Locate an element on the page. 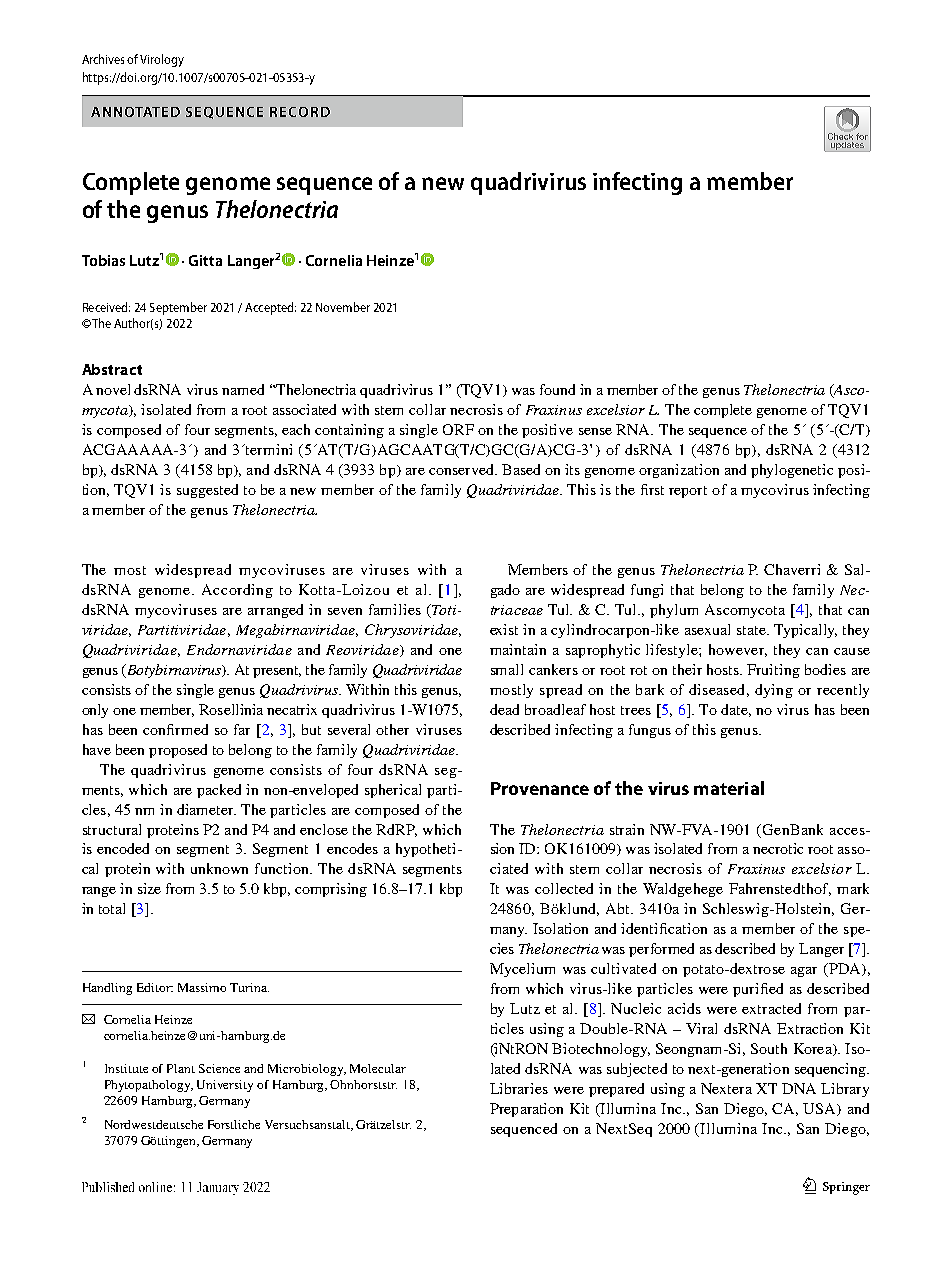  RECORD is located at coordinates (300, 112).
